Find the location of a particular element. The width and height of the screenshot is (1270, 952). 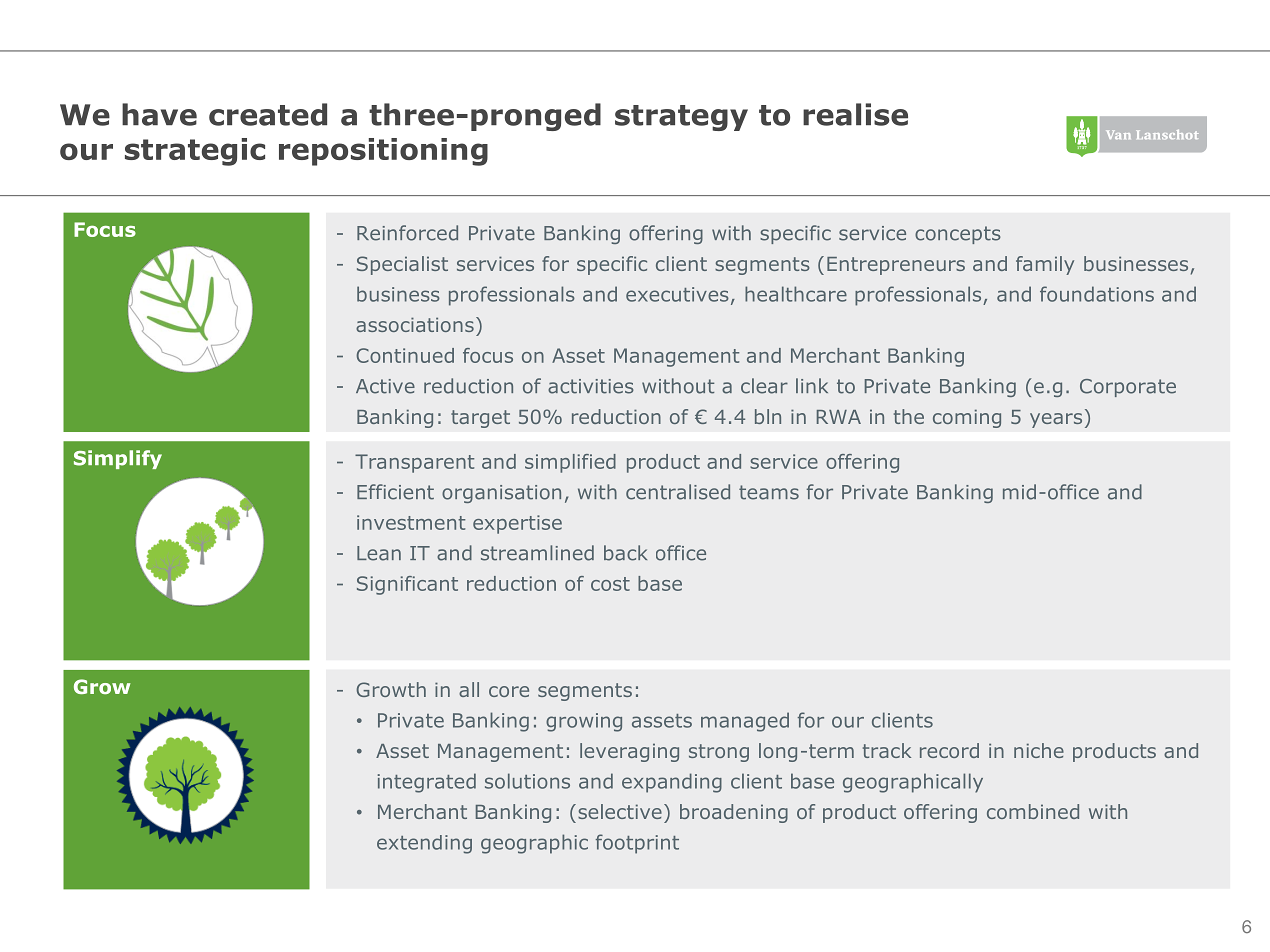

centralised is located at coordinates (678, 492).
